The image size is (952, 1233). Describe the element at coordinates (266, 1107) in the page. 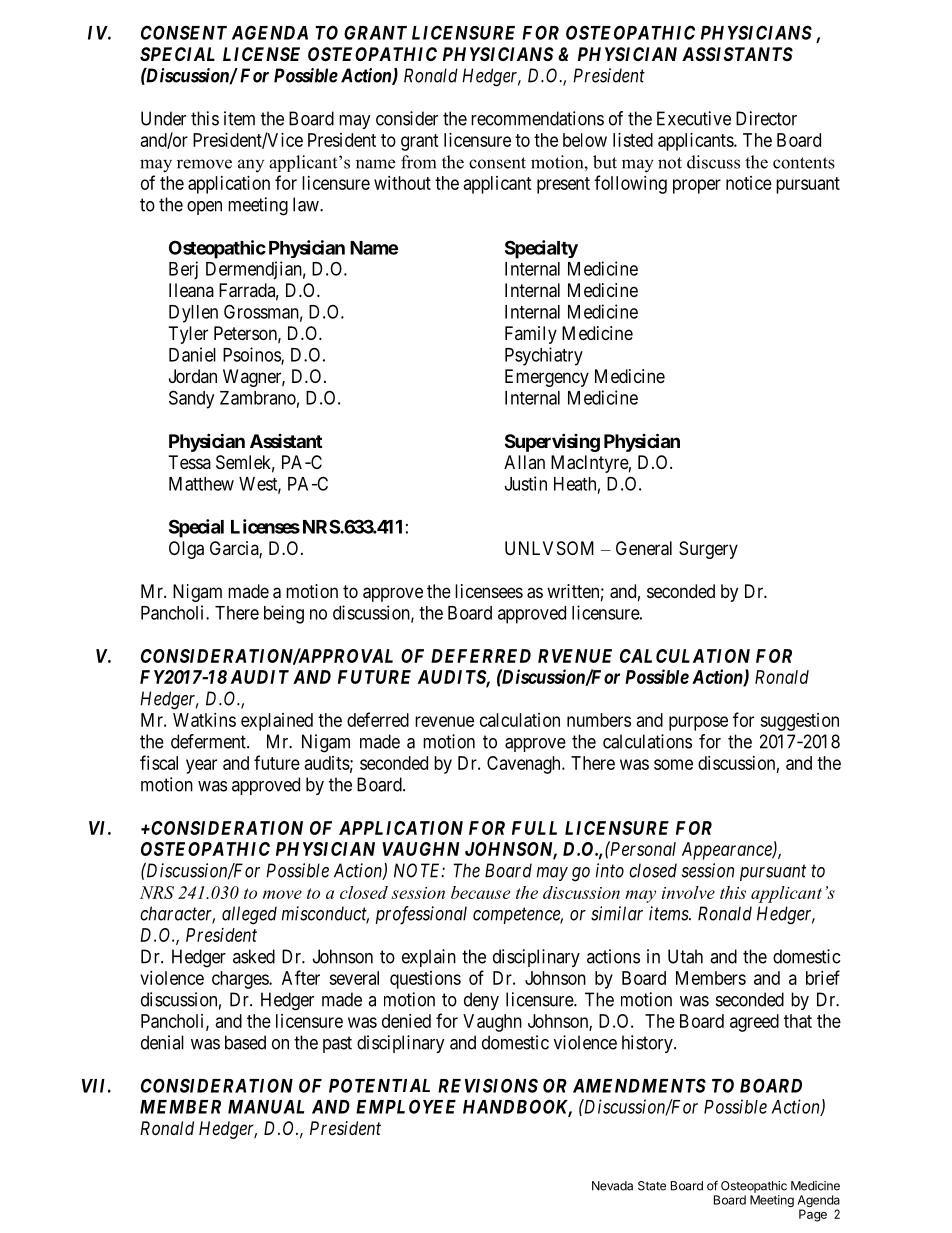

I see `MANUAL` at that location.
